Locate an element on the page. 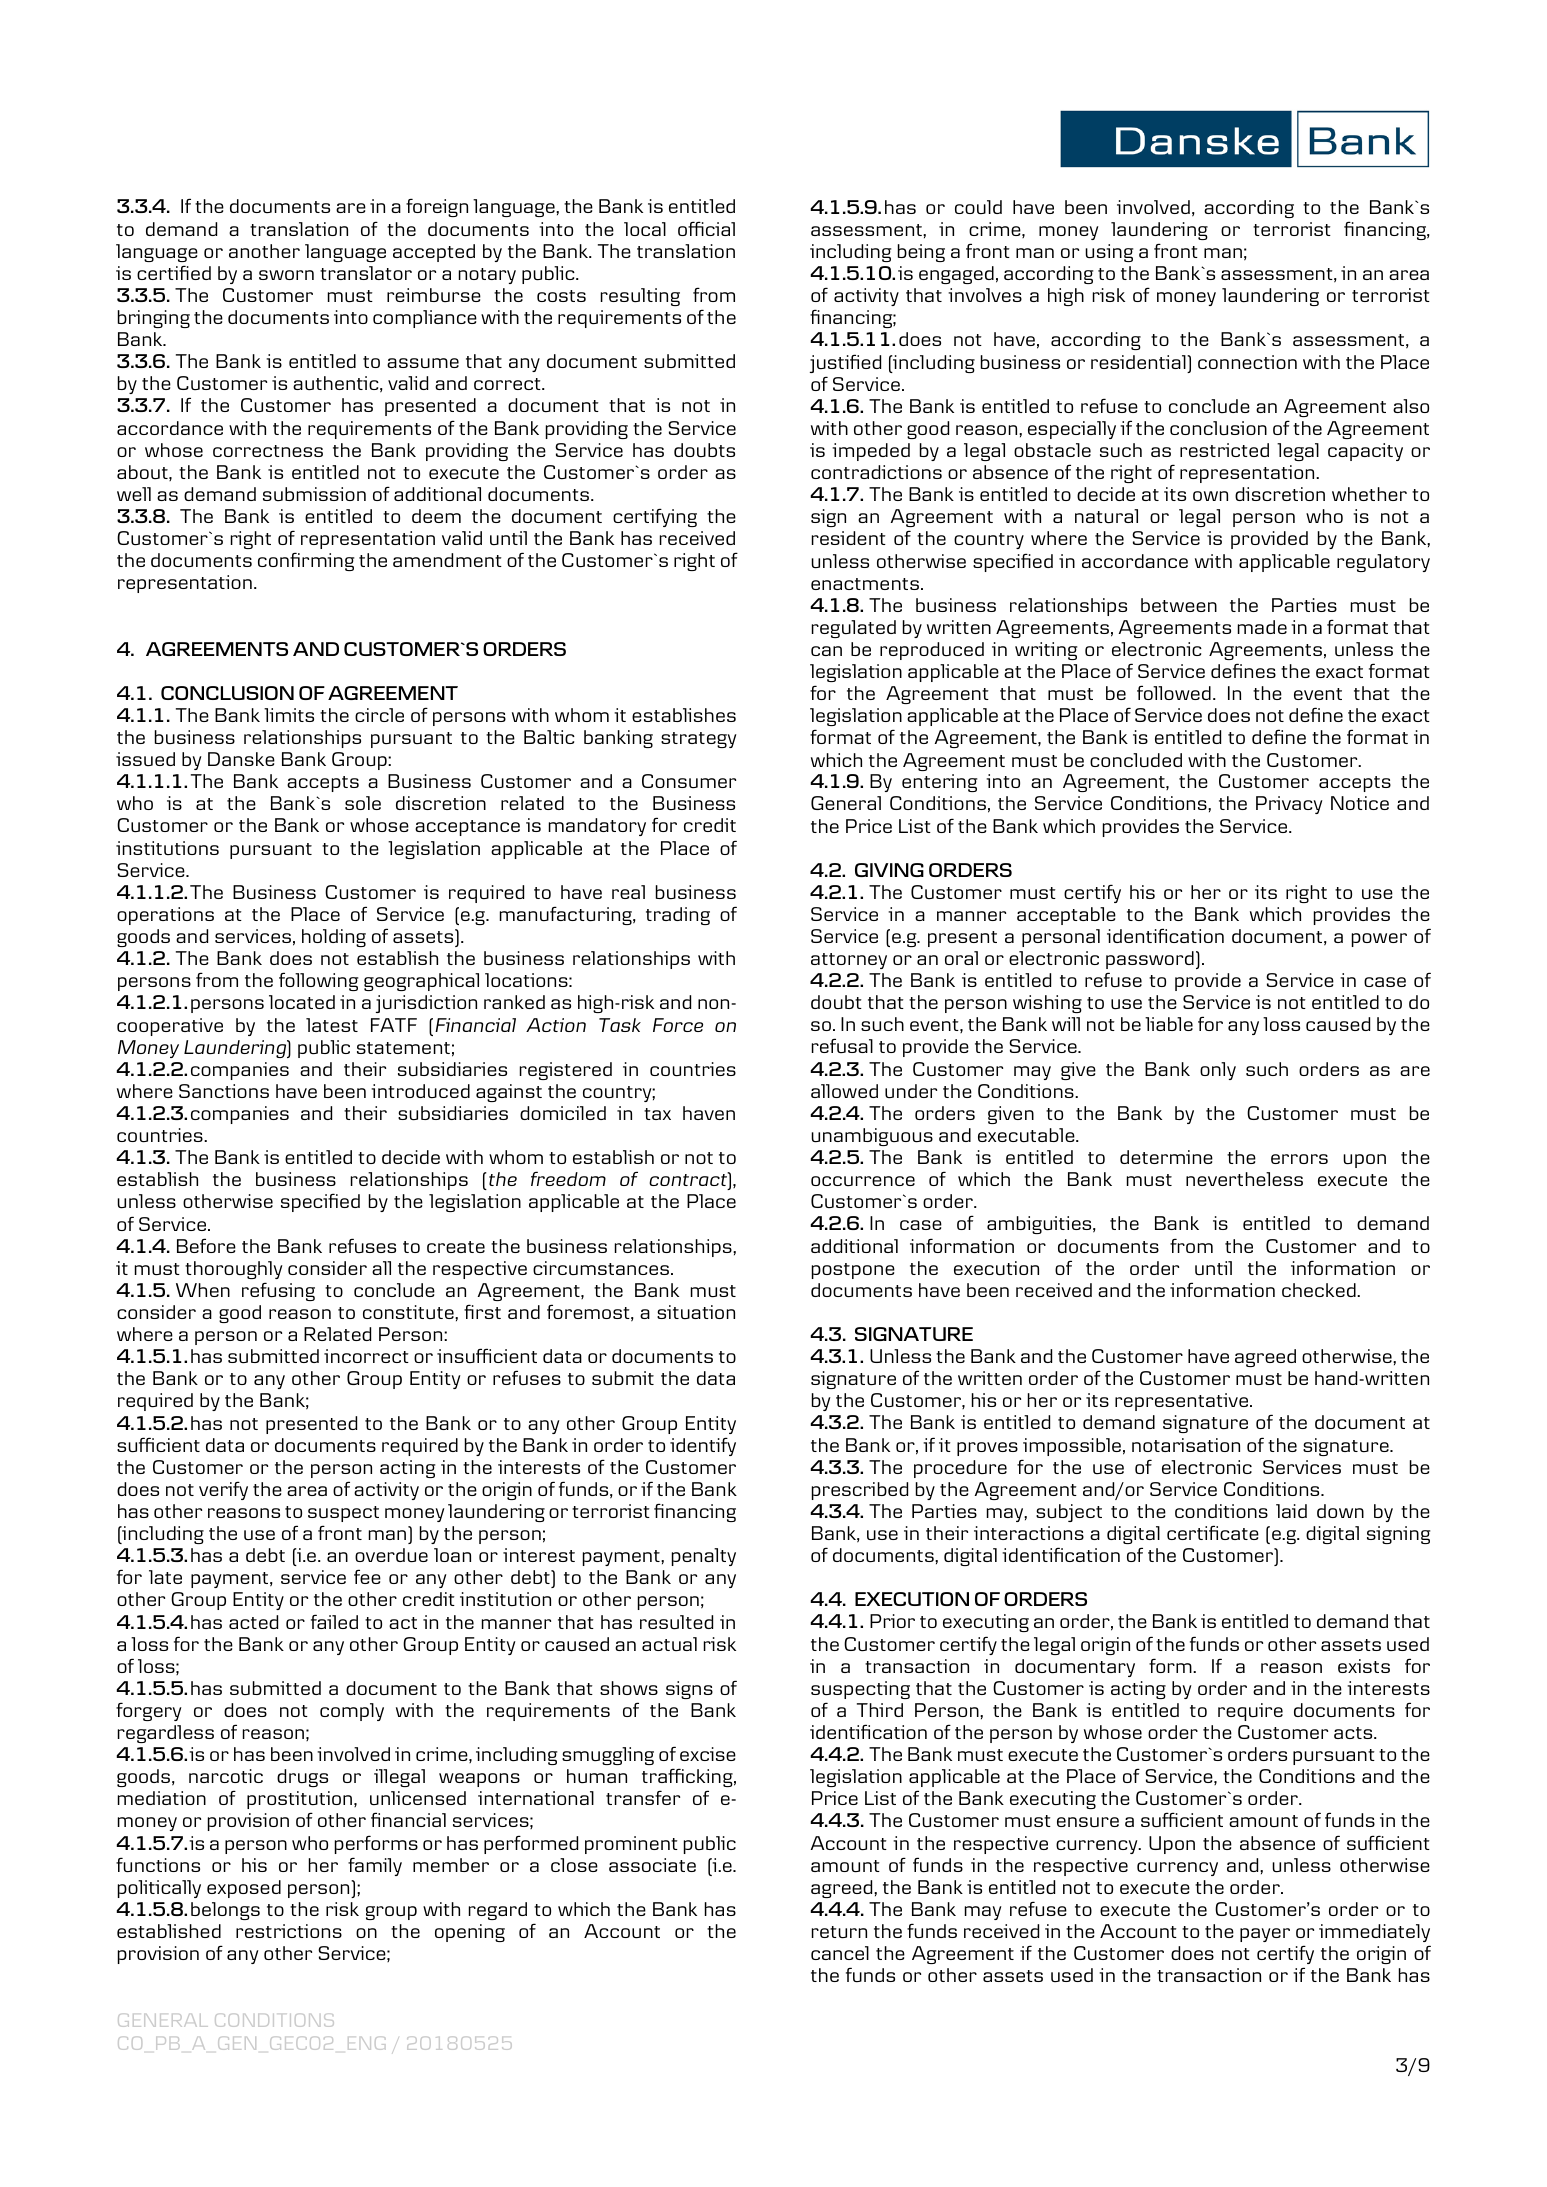  sole is located at coordinates (363, 803).
